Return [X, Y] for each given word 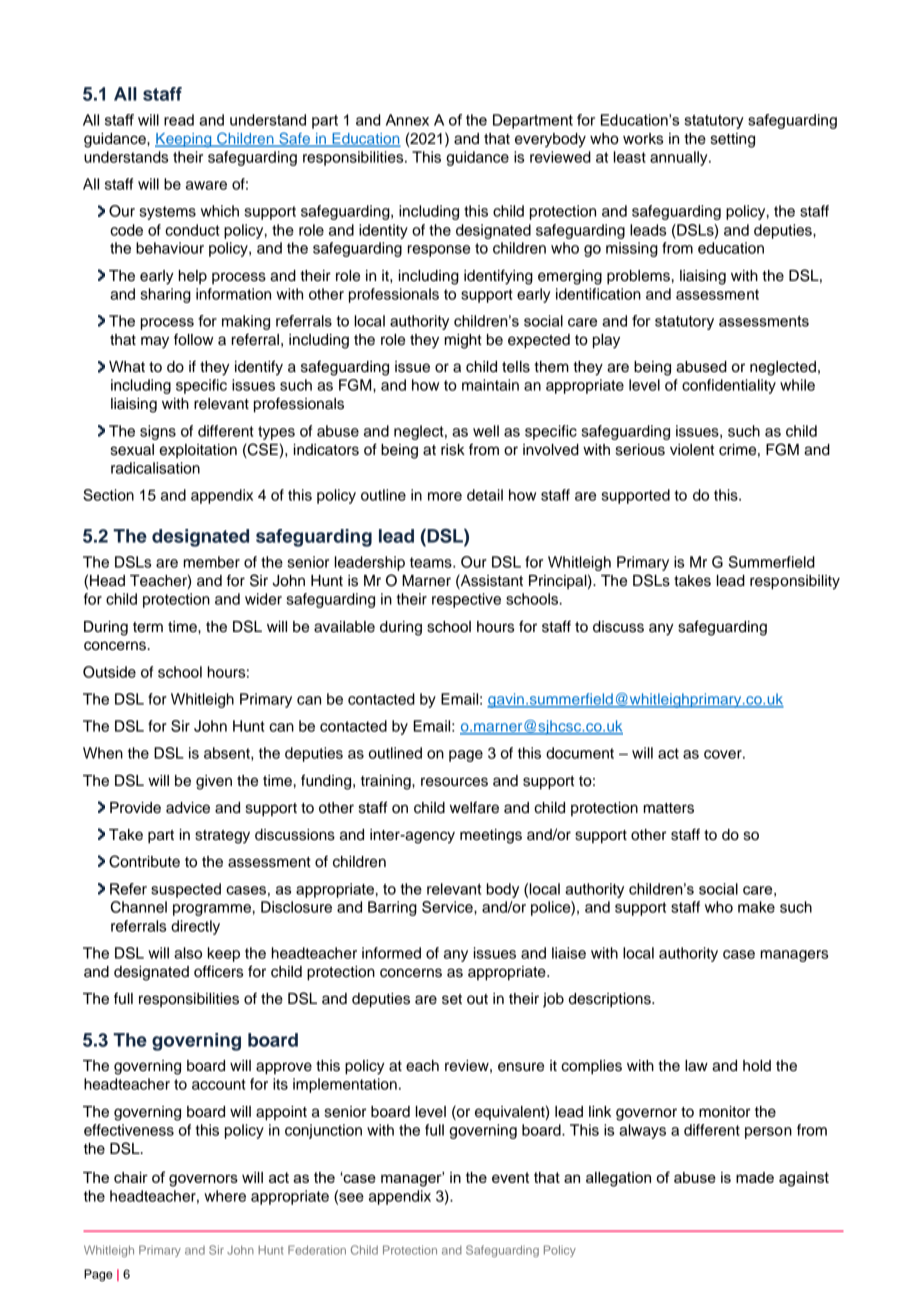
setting [733, 140]
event [510, 1177]
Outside [109, 672]
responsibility [795, 582]
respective [466, 600]
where [225, 1196]
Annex [407, 120]
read [179, 120]
